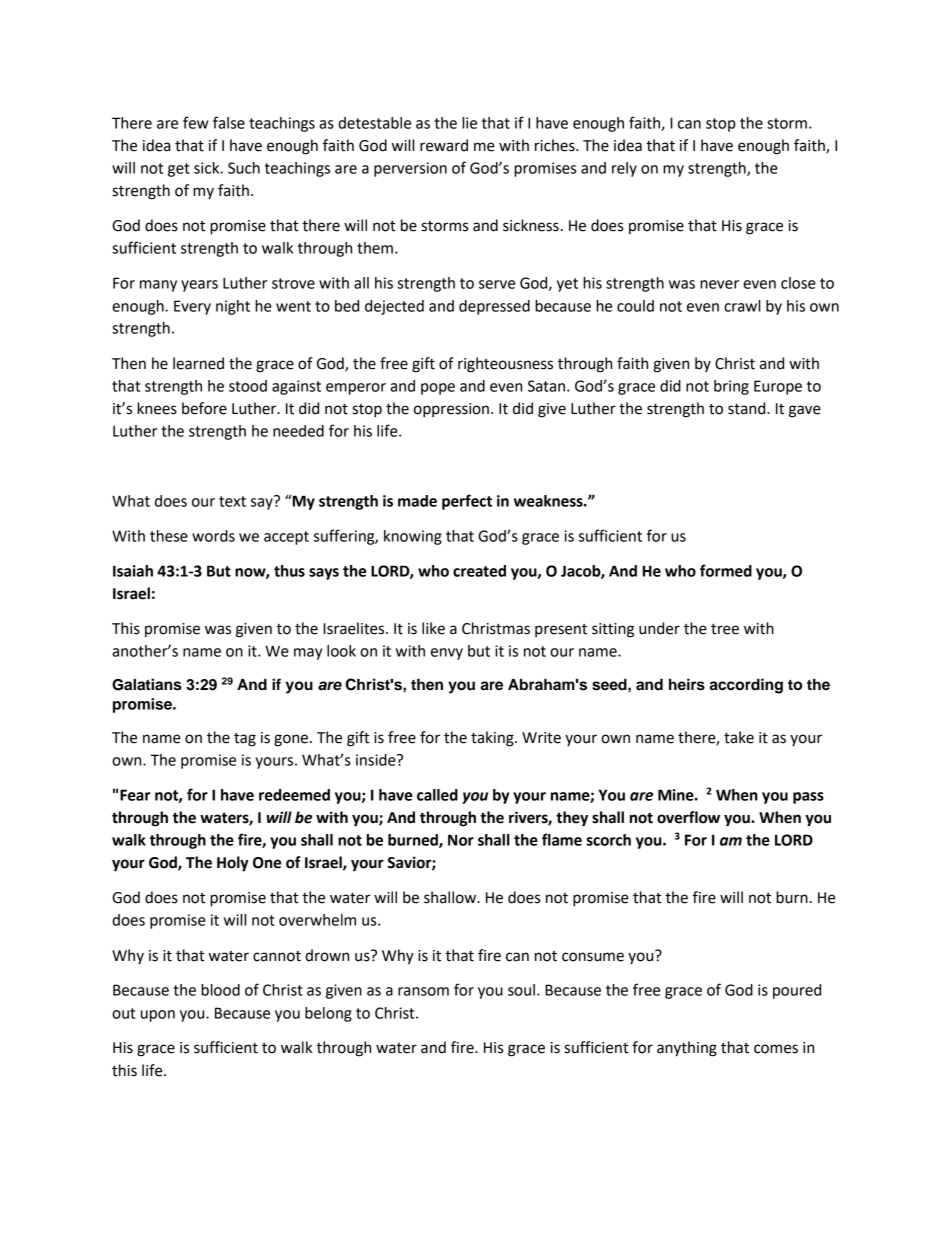 Image resolution: width=952 pixels, height=1233 pixels. I want to click on upon, so click(158, 1016).
